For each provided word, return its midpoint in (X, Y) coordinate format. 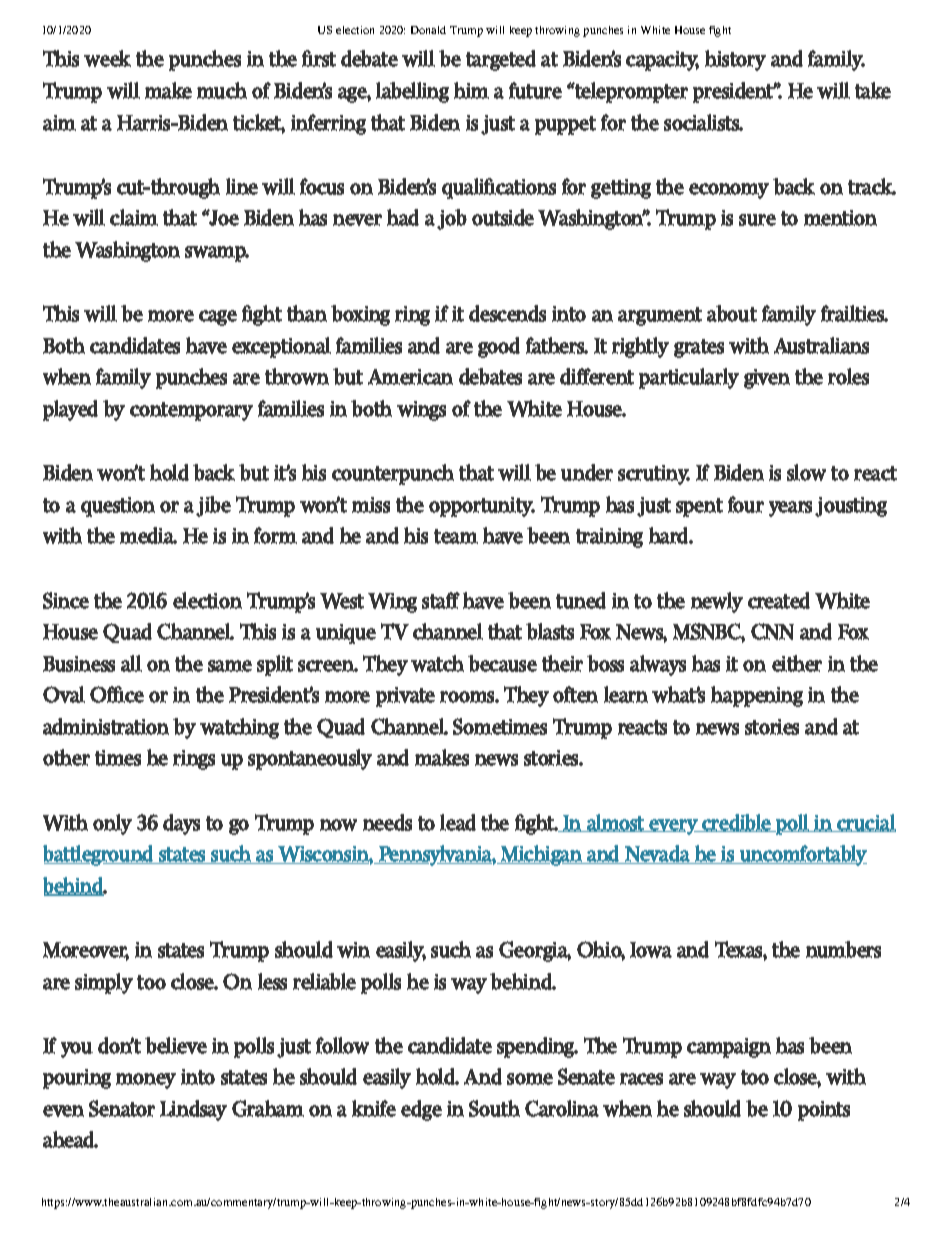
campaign (729, 1048)
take (873, 90)
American (410, 377)
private (405, 697)
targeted (501, 60)
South (494, 1108)
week (107, 58)
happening (757, 696)
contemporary (191, 411)
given (767, 379)
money (146, 1081)
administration (106, 726)
